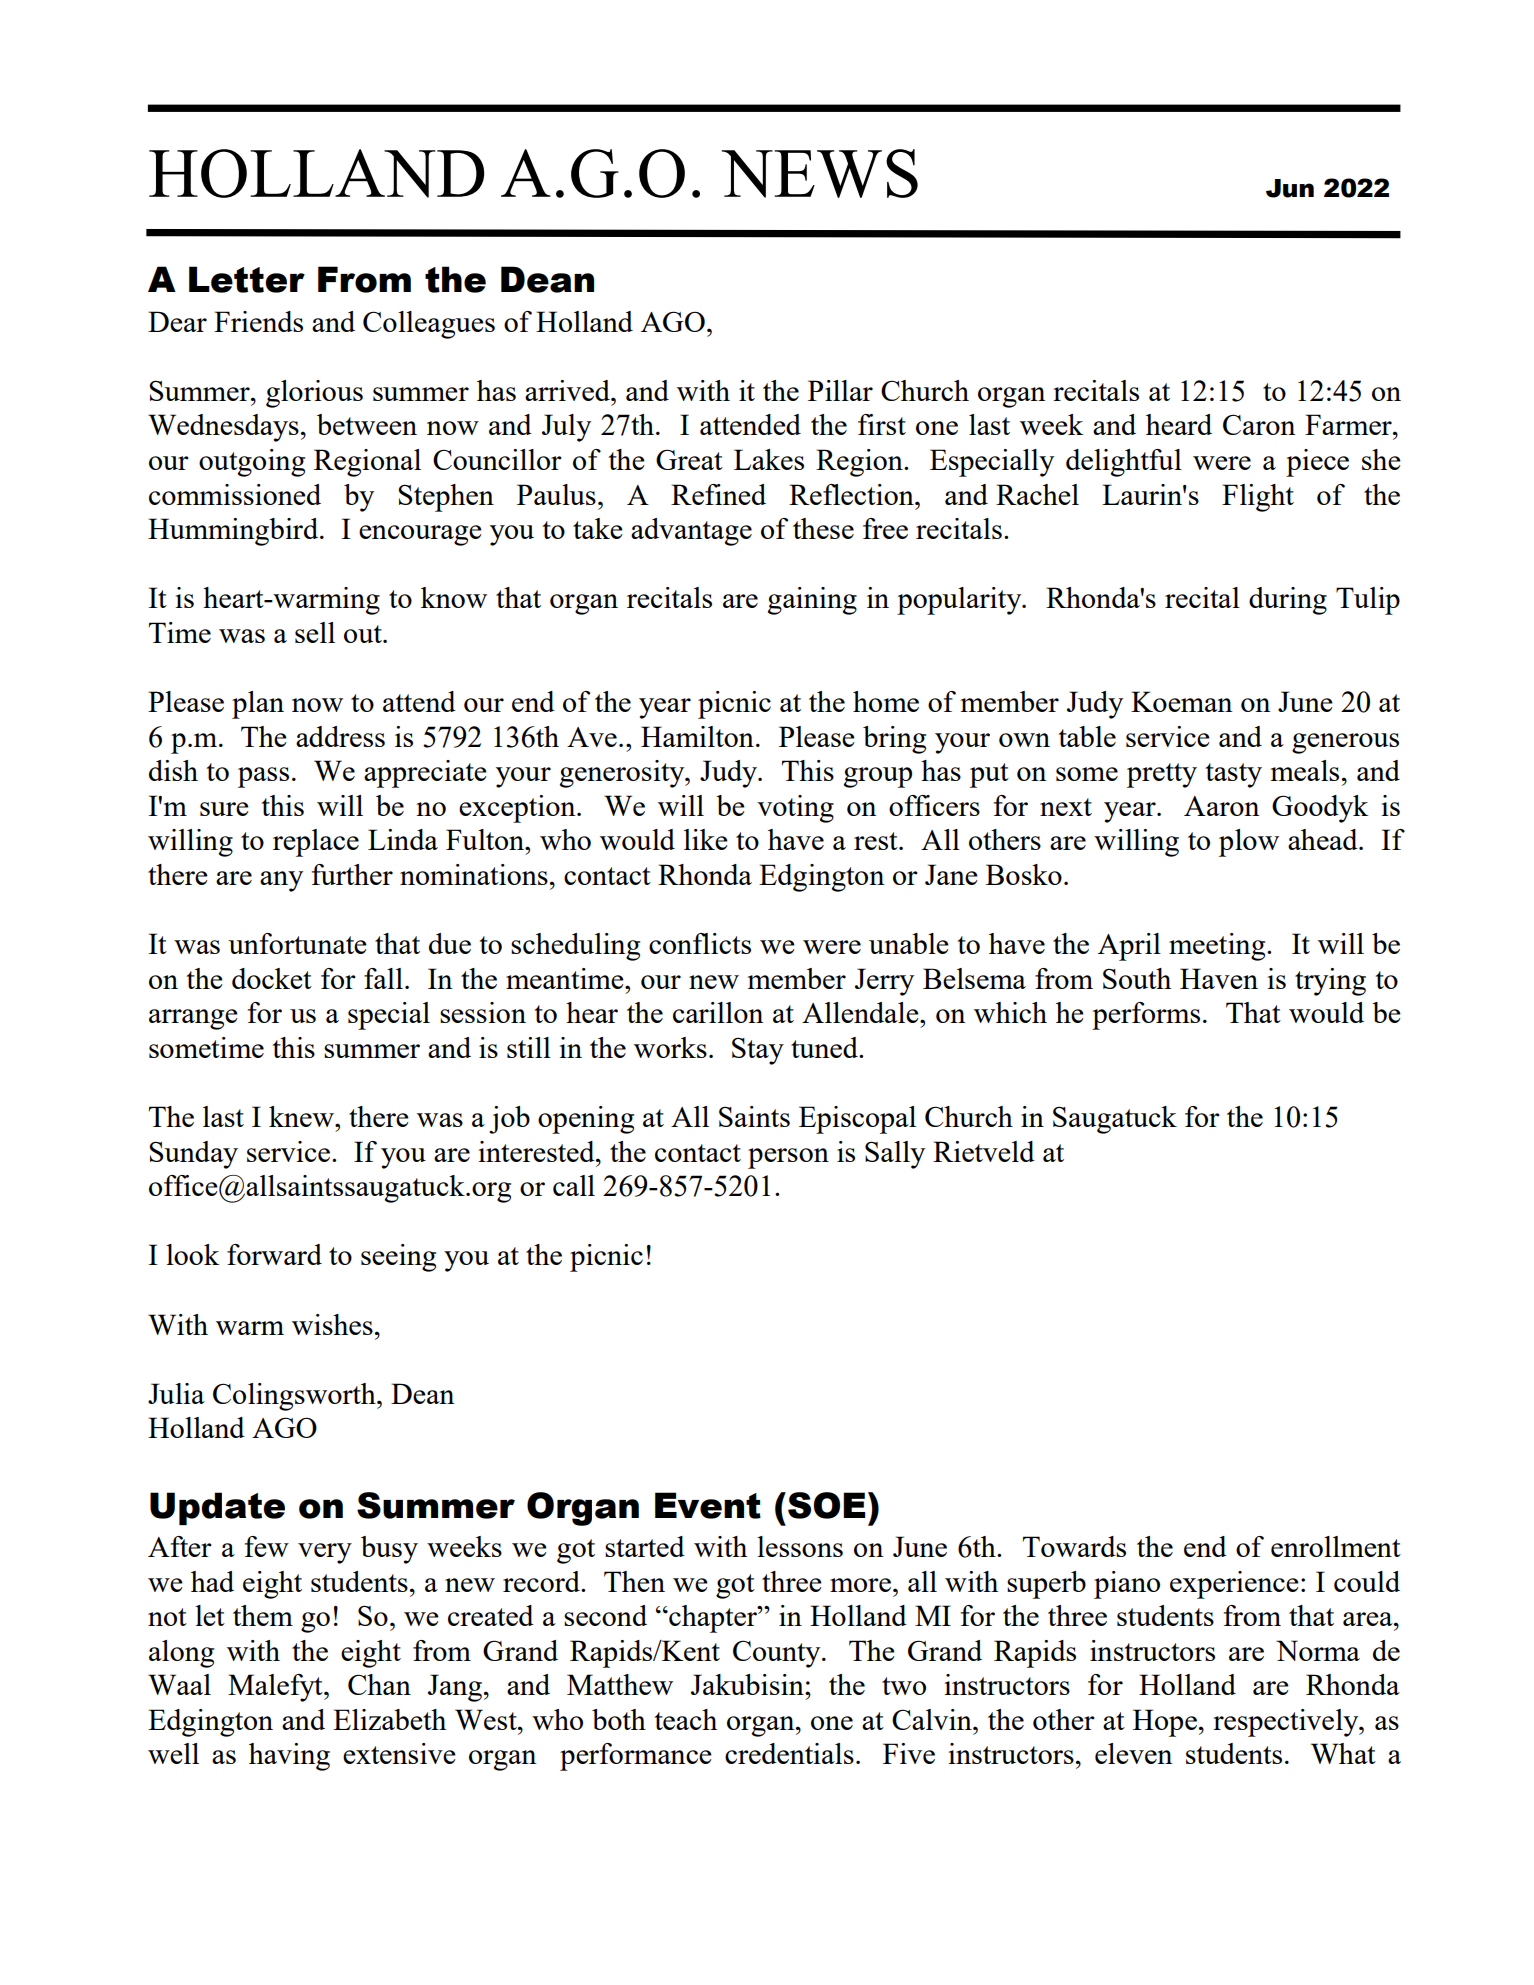 This screenshot has height=1985, width=1534. What do you see at coordinates (289, 1757) in the screenshot?
I see `having` at bounding box center [289, 1757].
